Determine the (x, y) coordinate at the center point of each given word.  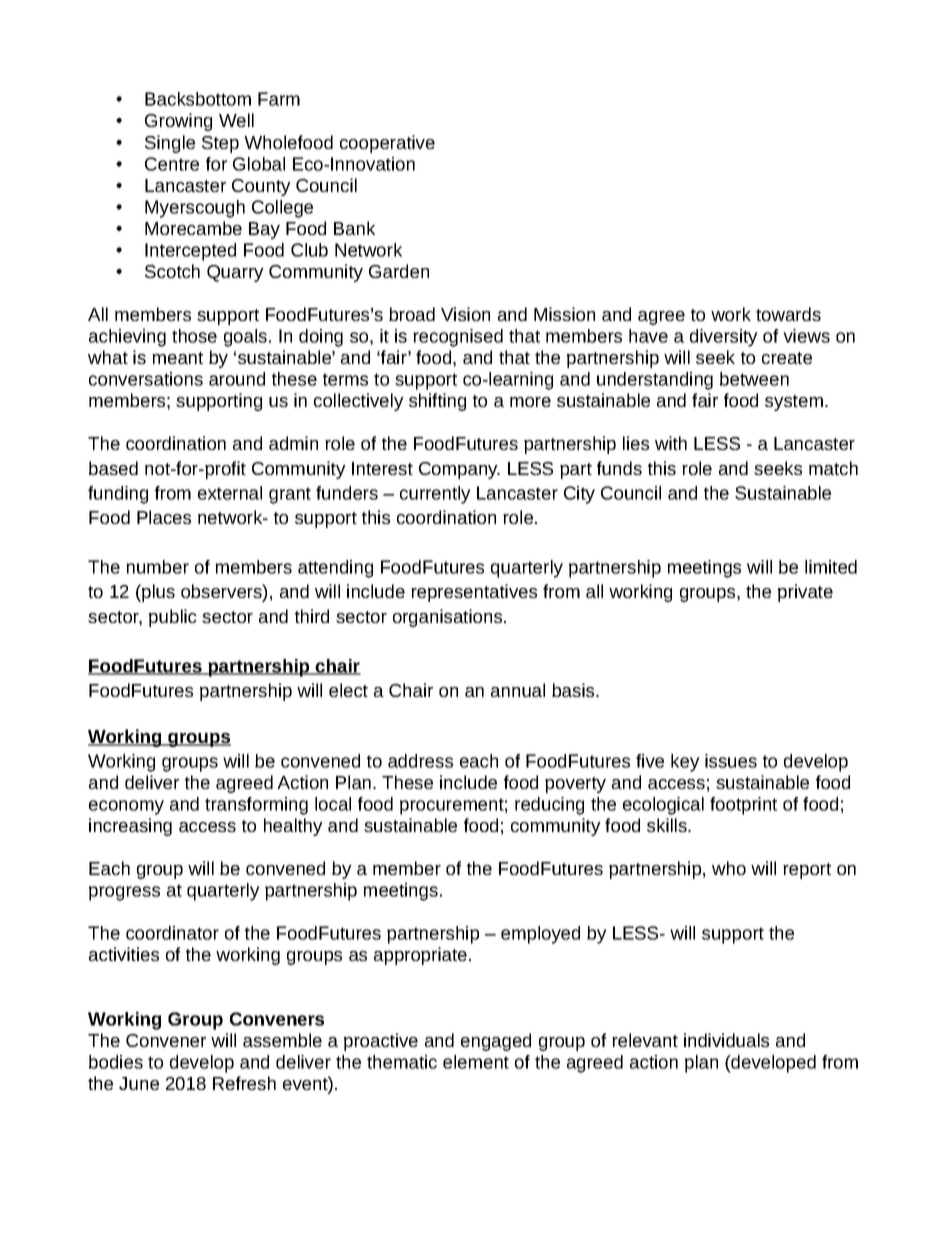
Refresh (244, 1083)
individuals (726, 1040)
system (794, 403)
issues (731, 761)
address (420, 761)
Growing (178, 122)
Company (459, 470)
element (476, 1062)
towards (788, 314)
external (230, 493)
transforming (256, 806)
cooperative (387, 144)
